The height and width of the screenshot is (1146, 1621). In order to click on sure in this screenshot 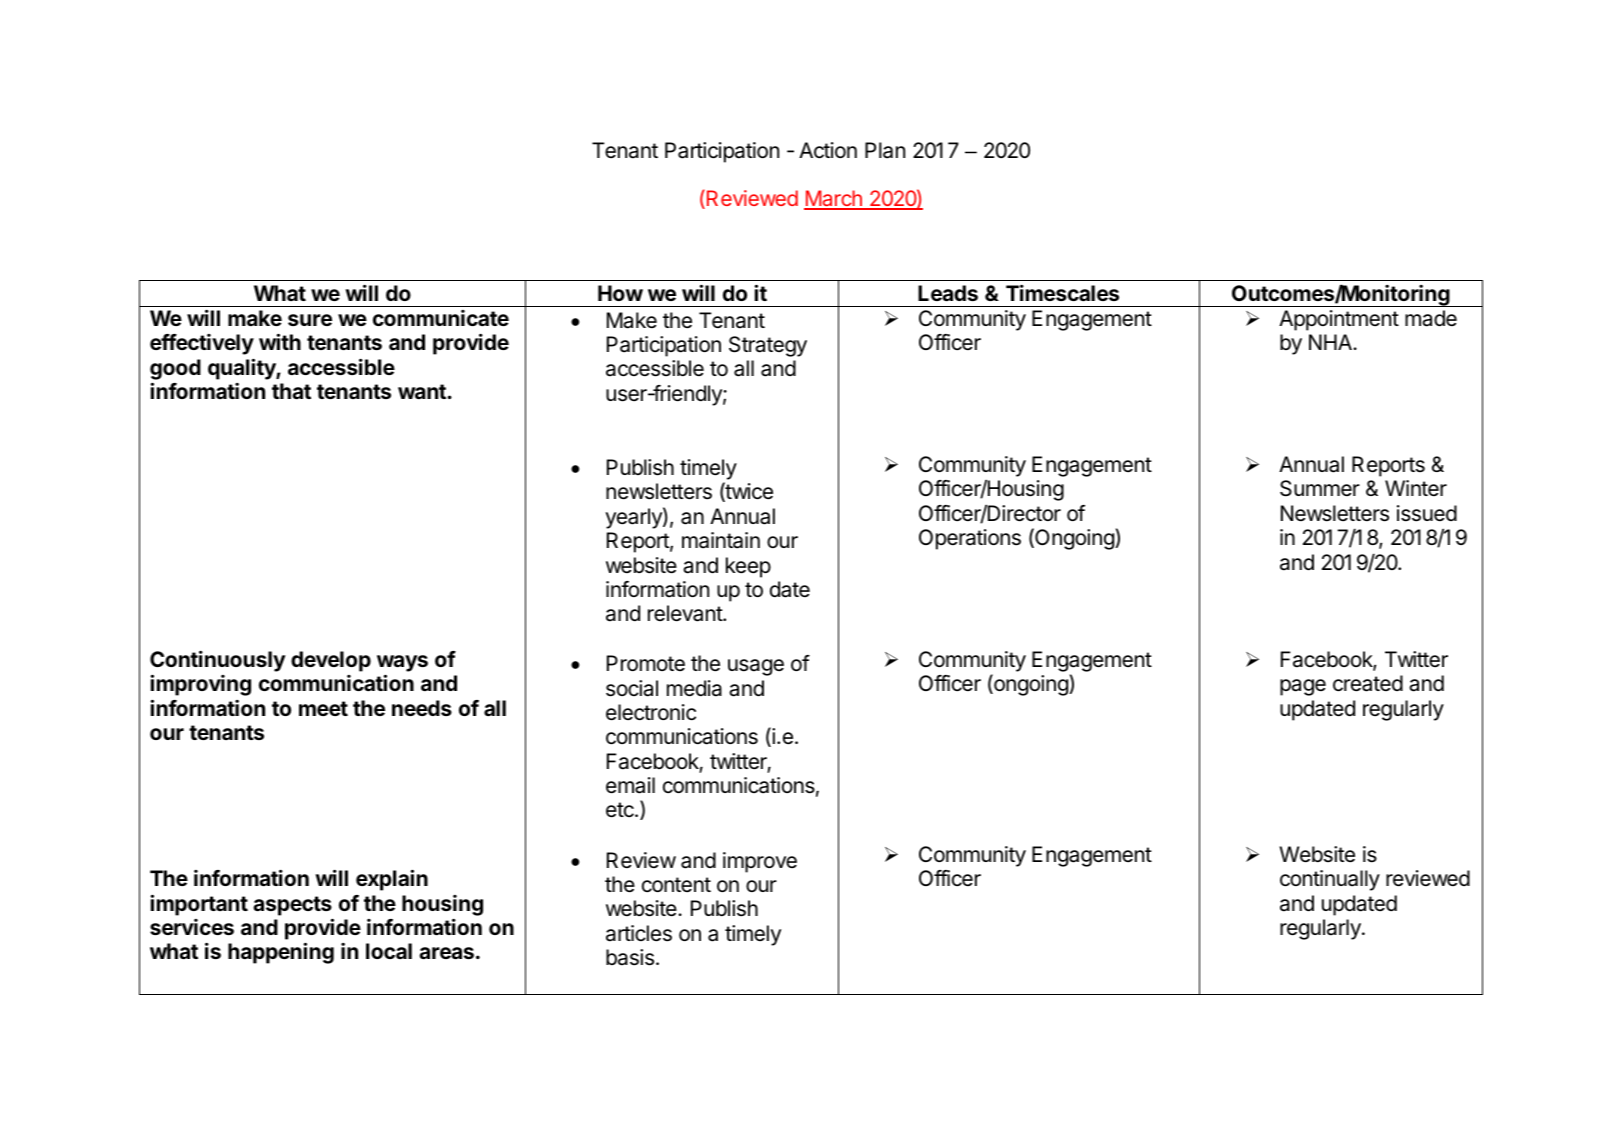, I will do `click(310, 320)`.
